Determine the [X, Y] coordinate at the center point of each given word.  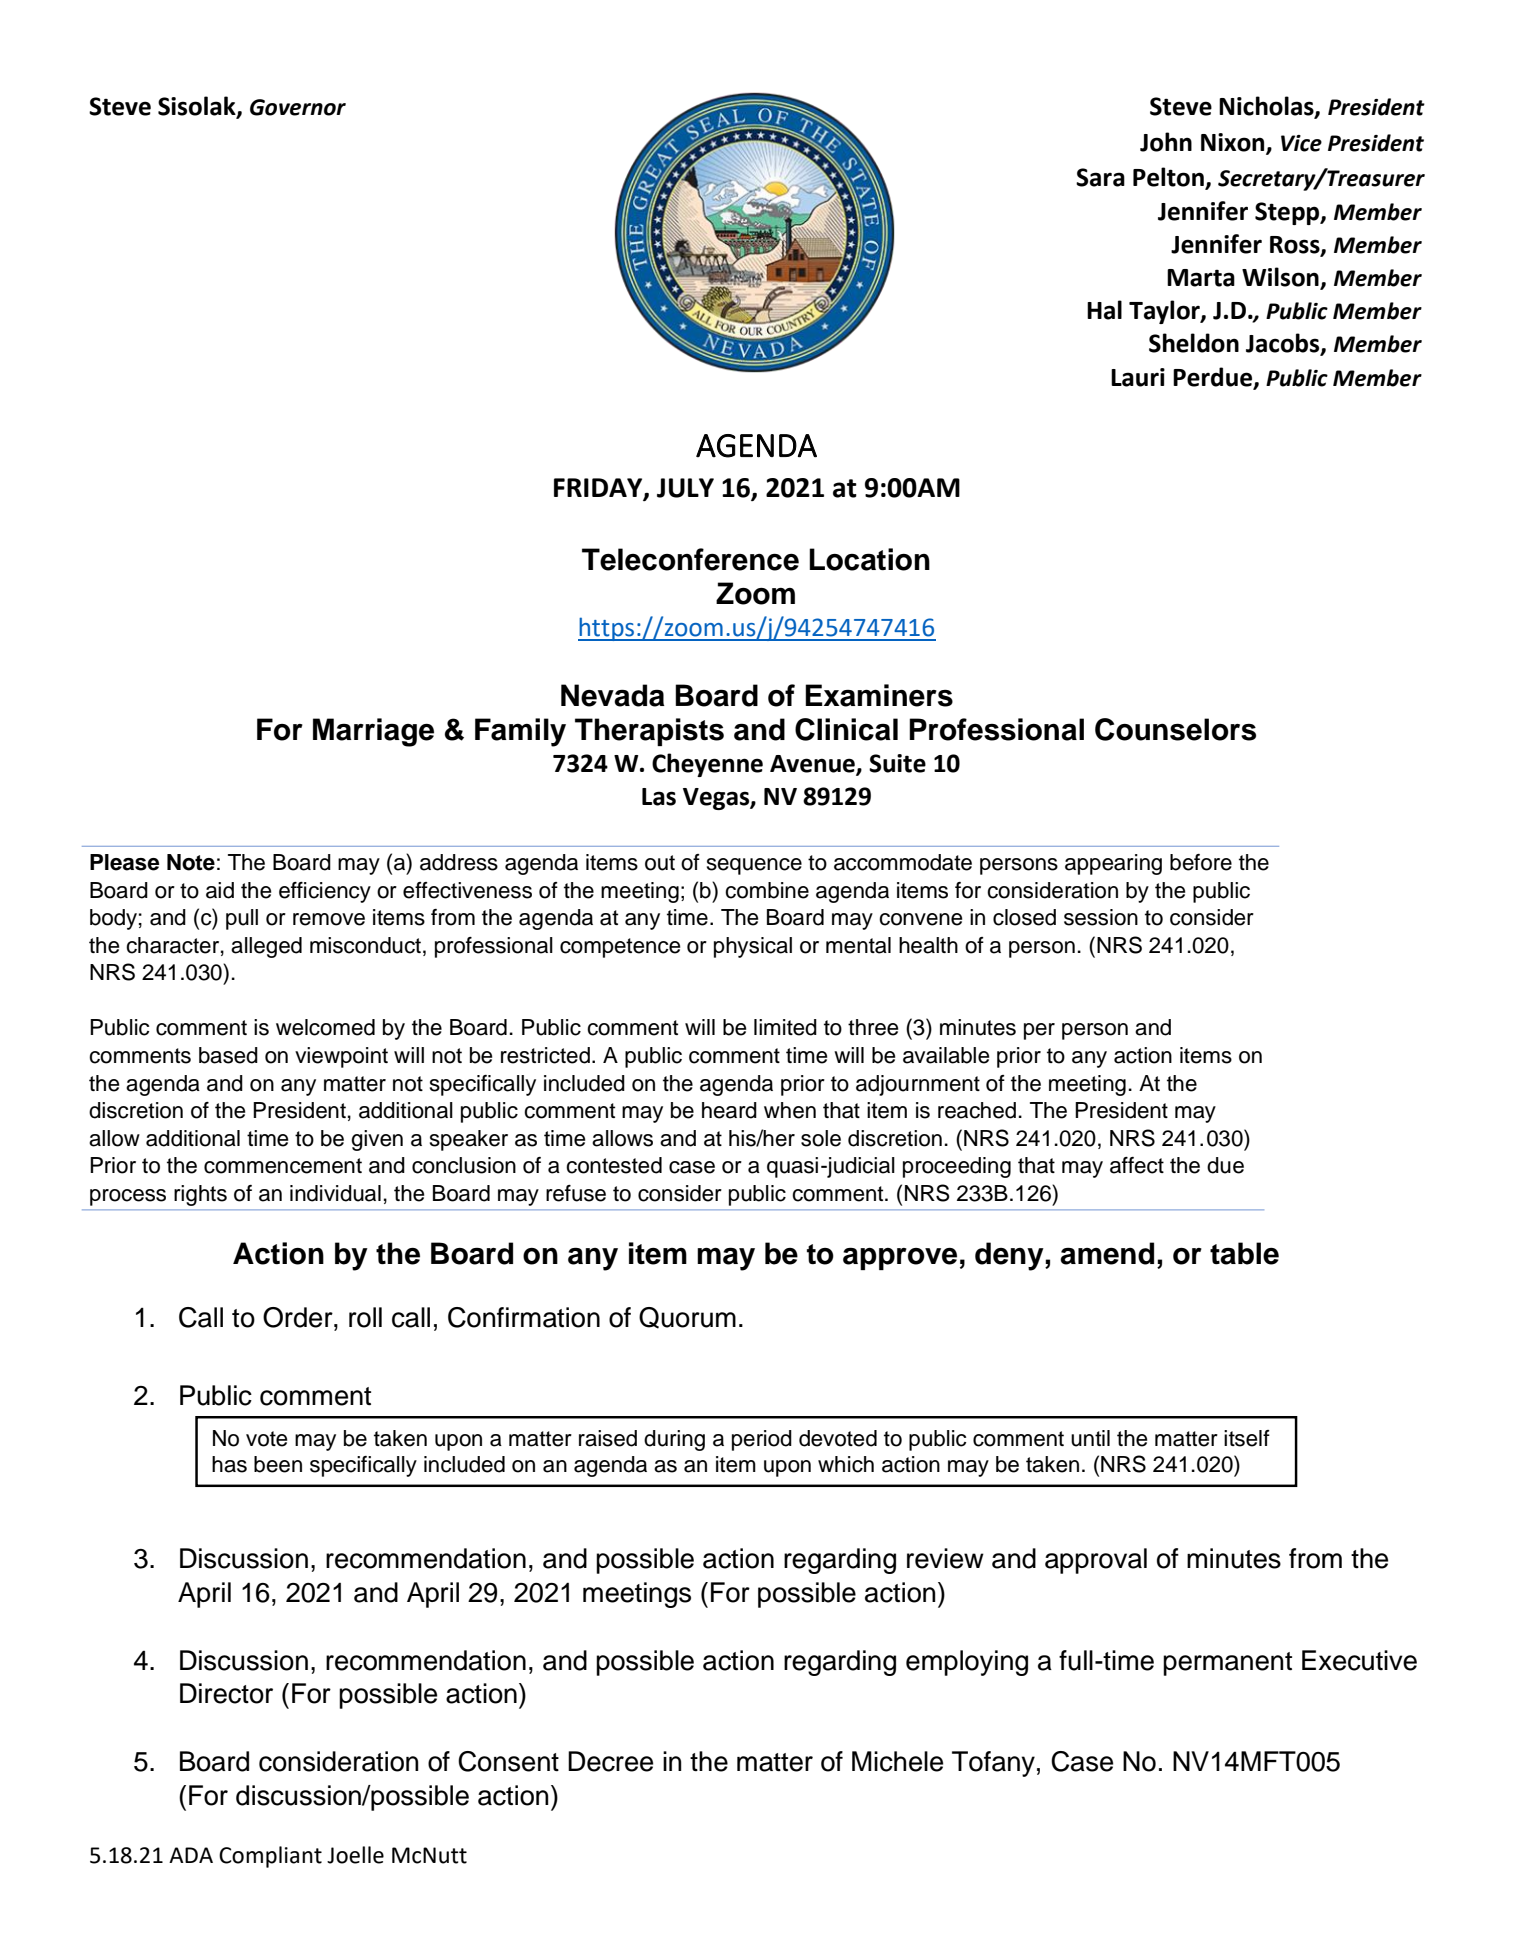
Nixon [1234, 143]
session [1101, 917]
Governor [298, 107]
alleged [266, 947]
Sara [1100, 177]
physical [753, 947]
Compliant [270, 1857]
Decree [610, 1761]
